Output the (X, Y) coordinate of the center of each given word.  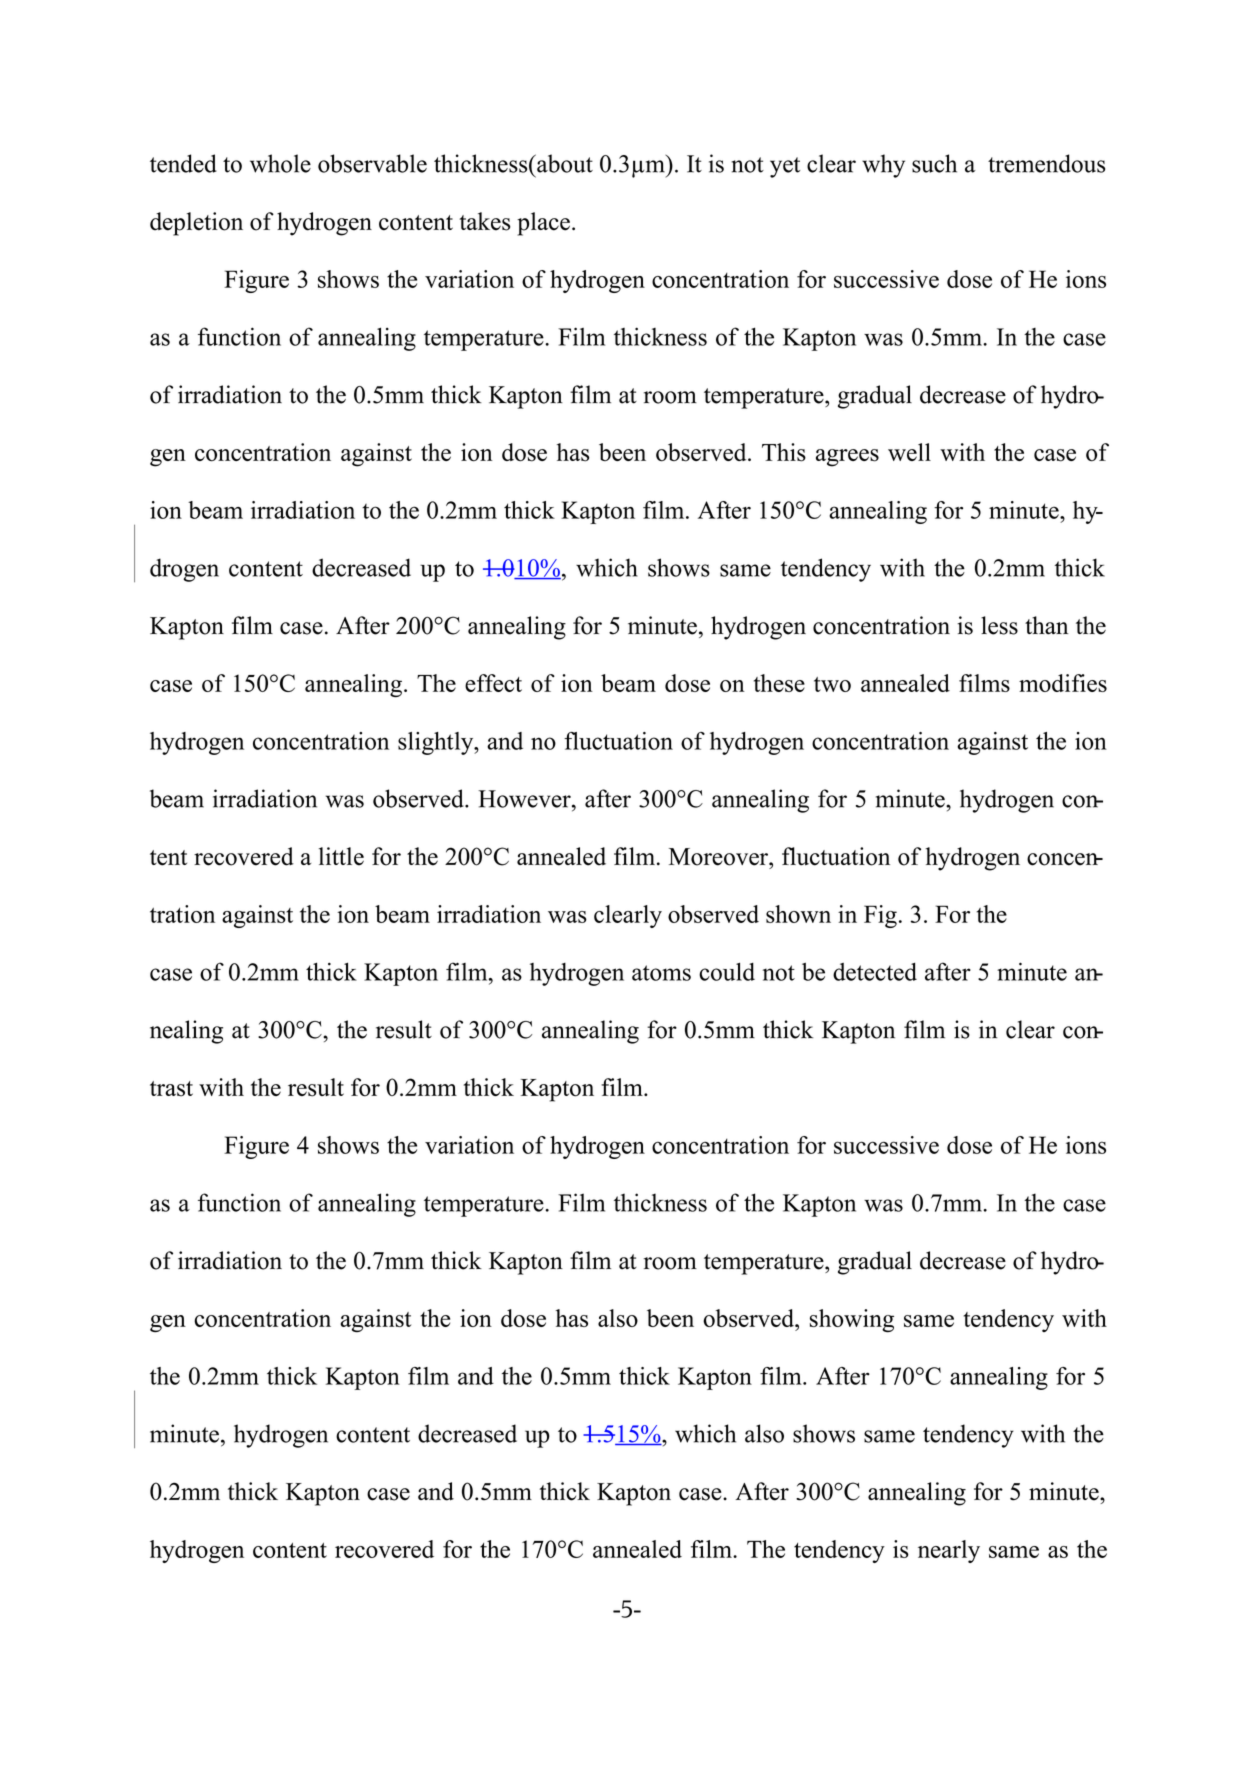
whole (280, 163)
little (341, 856)
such (934, 163)
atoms (661, 973)
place (543, 224)
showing (852, 1320)
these (779, 683)
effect (493, 683)
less (999, 625)
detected (875, 972)
